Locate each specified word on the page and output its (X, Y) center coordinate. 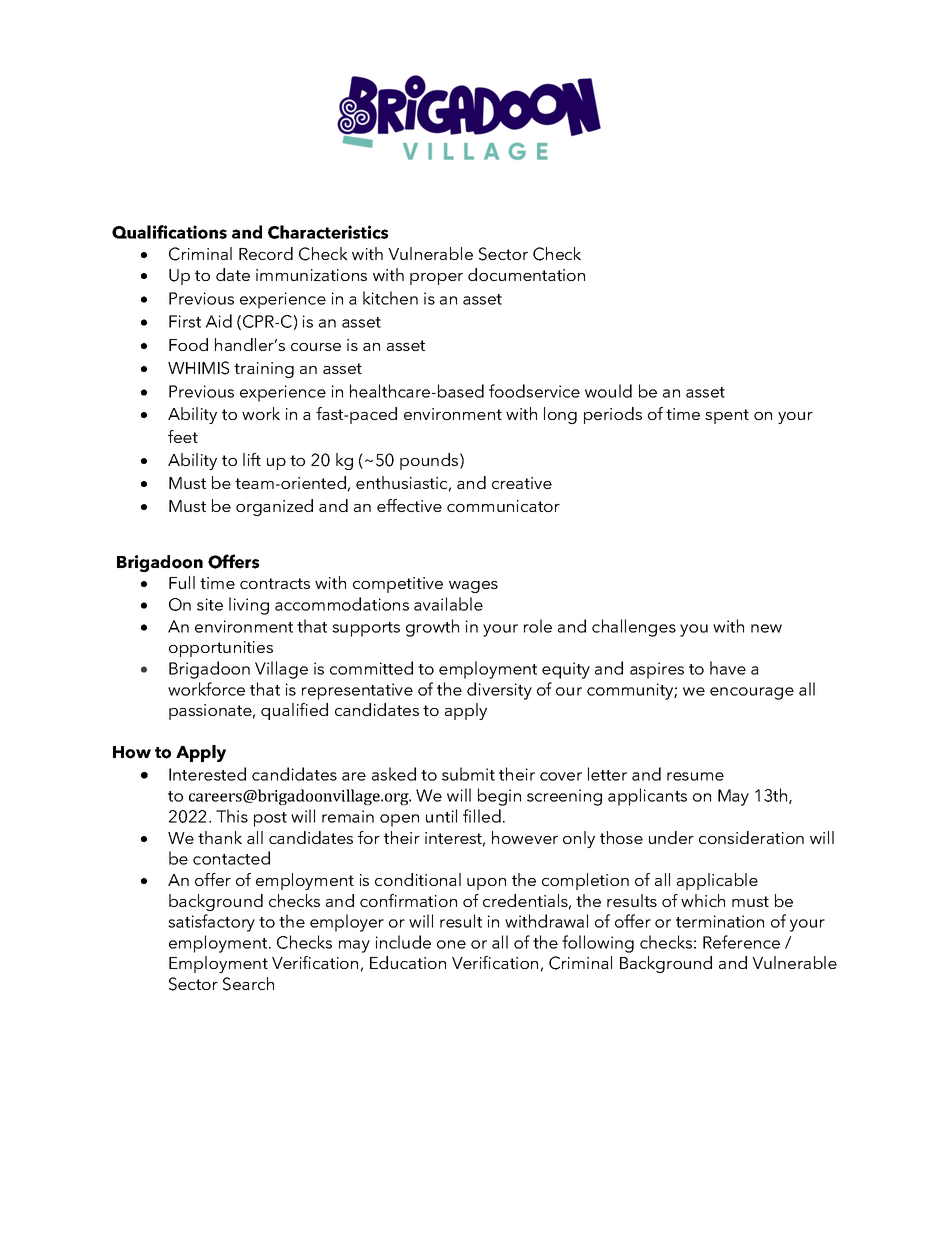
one (451, 944)
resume (695, 776)
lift (252, 459)
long (560, 415)
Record (266, 253)
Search (248, 984)
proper (436, 279)
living (249, 606)
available (448, 604)
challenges (634, 628)
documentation (526, 274)
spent (727, 416)
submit (468, 774)
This (232, 816)
